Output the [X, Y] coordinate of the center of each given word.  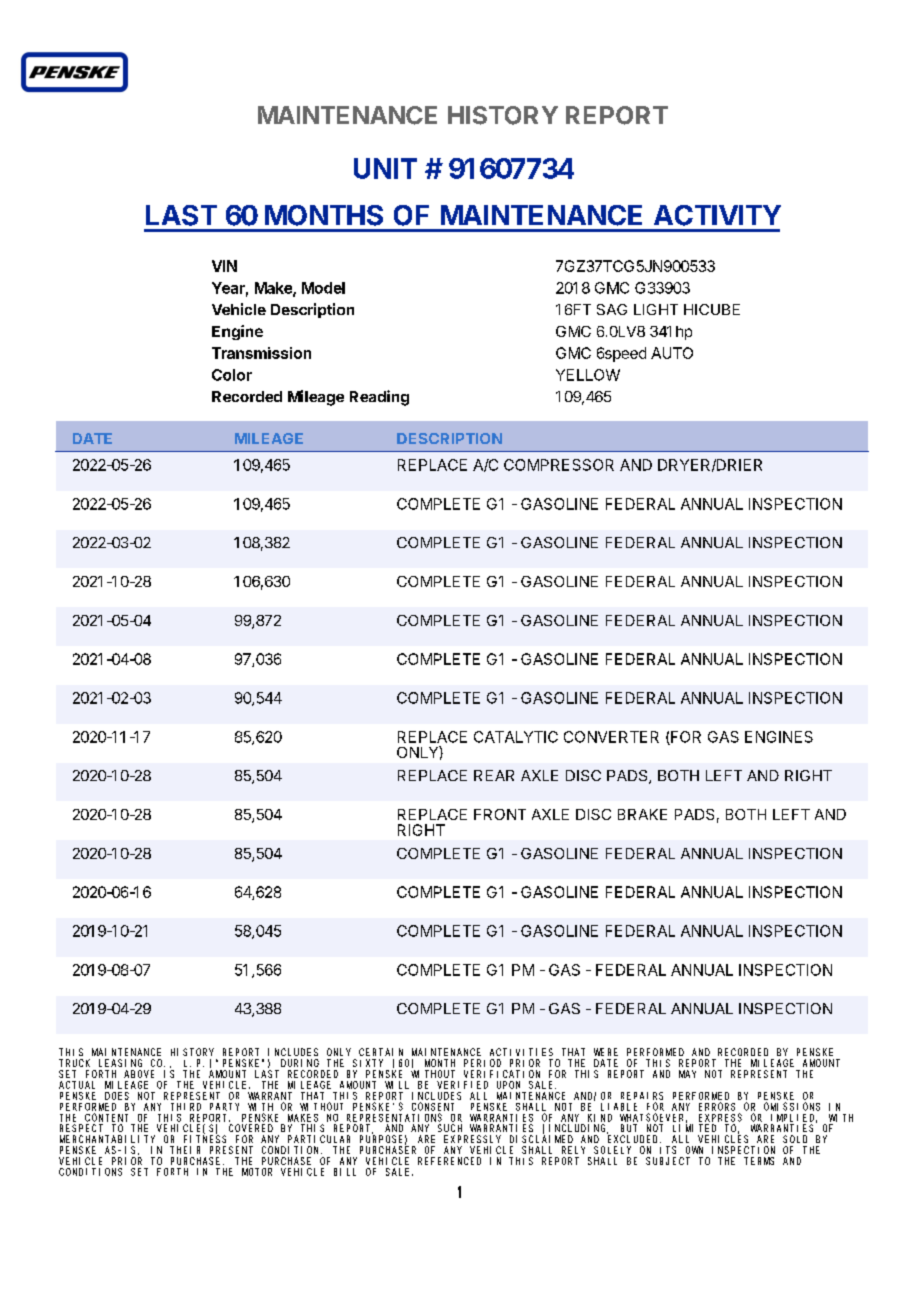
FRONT [500, 814]
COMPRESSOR [559, 465]
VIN [224, 266]
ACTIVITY [717, 215]
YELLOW [588, 375]
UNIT [385, 168]
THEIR [185, 1150]
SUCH [450, 1128]
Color [232, 375]
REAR [494, 775]
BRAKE [642, 814]
